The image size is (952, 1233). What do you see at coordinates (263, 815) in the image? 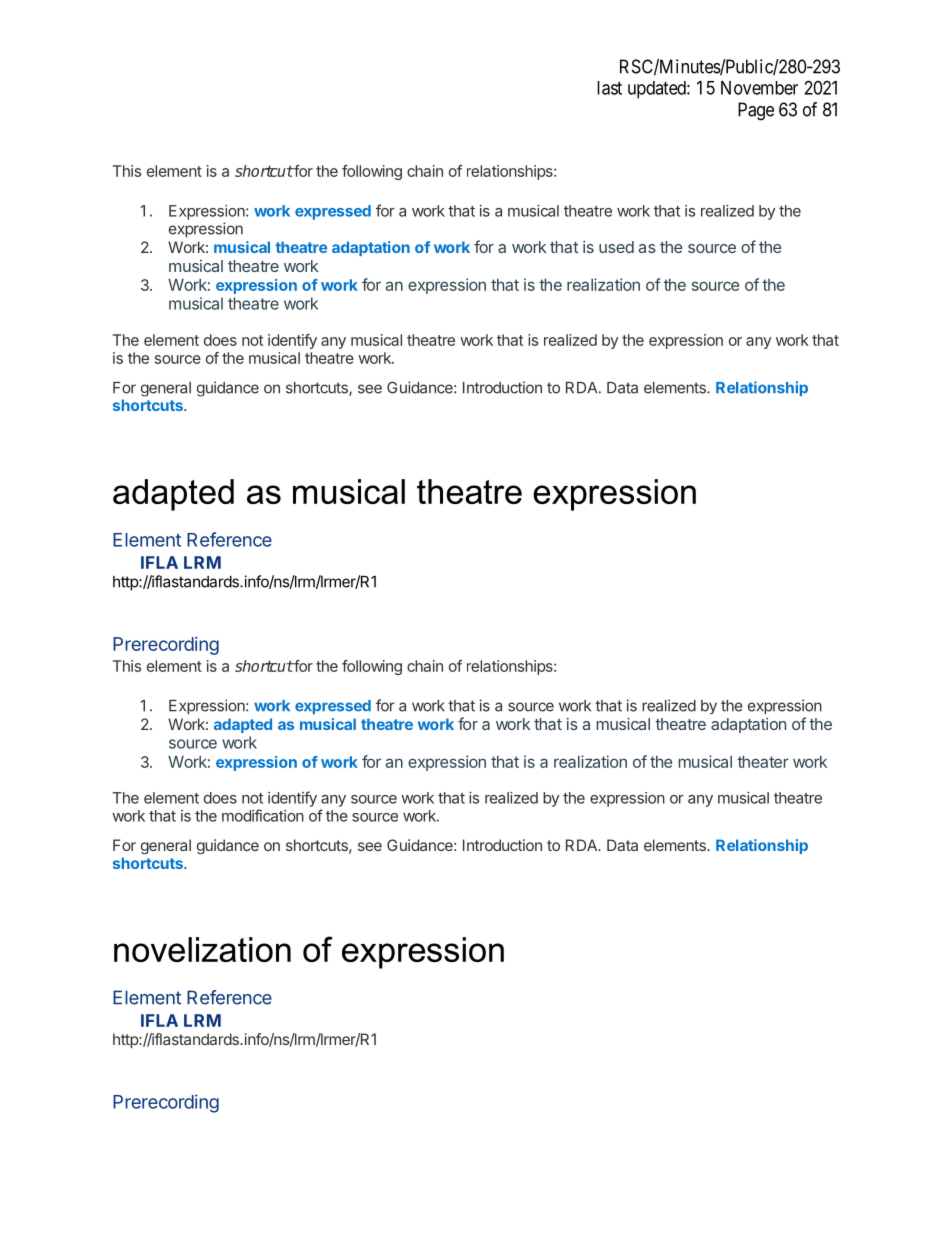
I see `modification` at bounding box center [263, 815].
